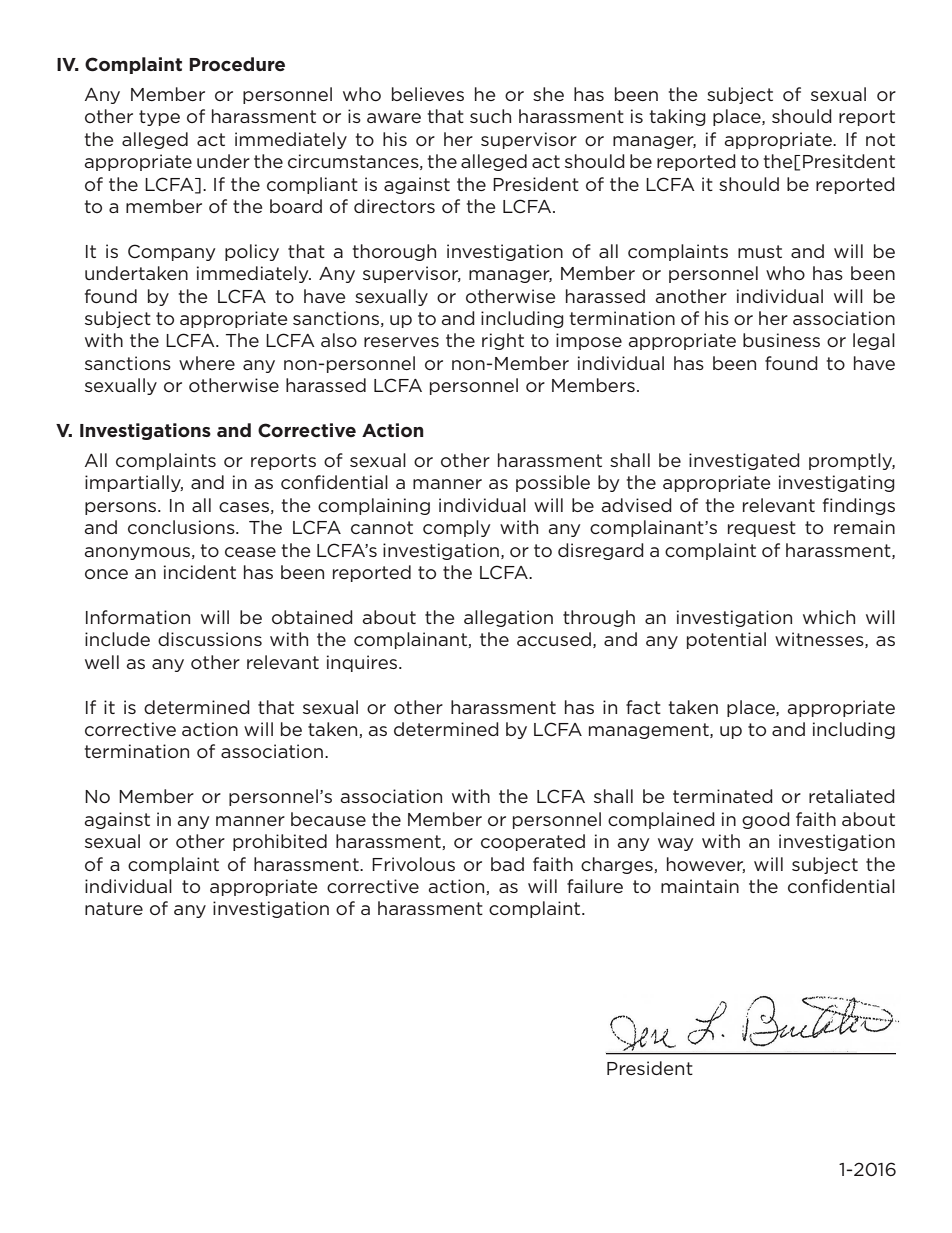 The height and width of the screenshot is (1233, 952). Describe the element at coordinates (678, 117) in the screenshot. I see `taking` at that location.
